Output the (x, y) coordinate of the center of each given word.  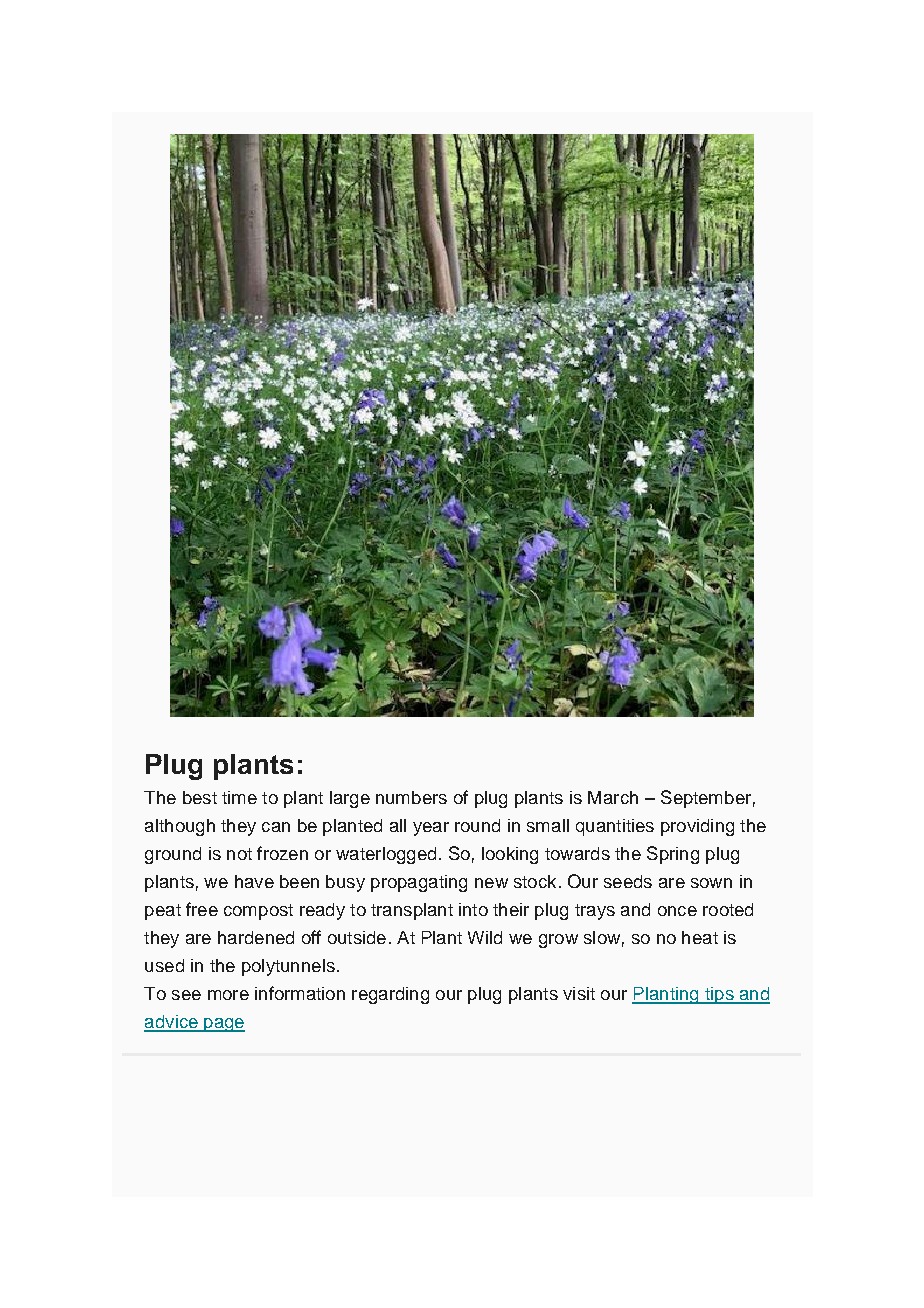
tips (719, 995)
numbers (411, 797)
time (239, 797)
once (677, 911)
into (473, 909)
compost (258, 912)
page (223, 1025)
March (613, 797)
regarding (390, 995)
